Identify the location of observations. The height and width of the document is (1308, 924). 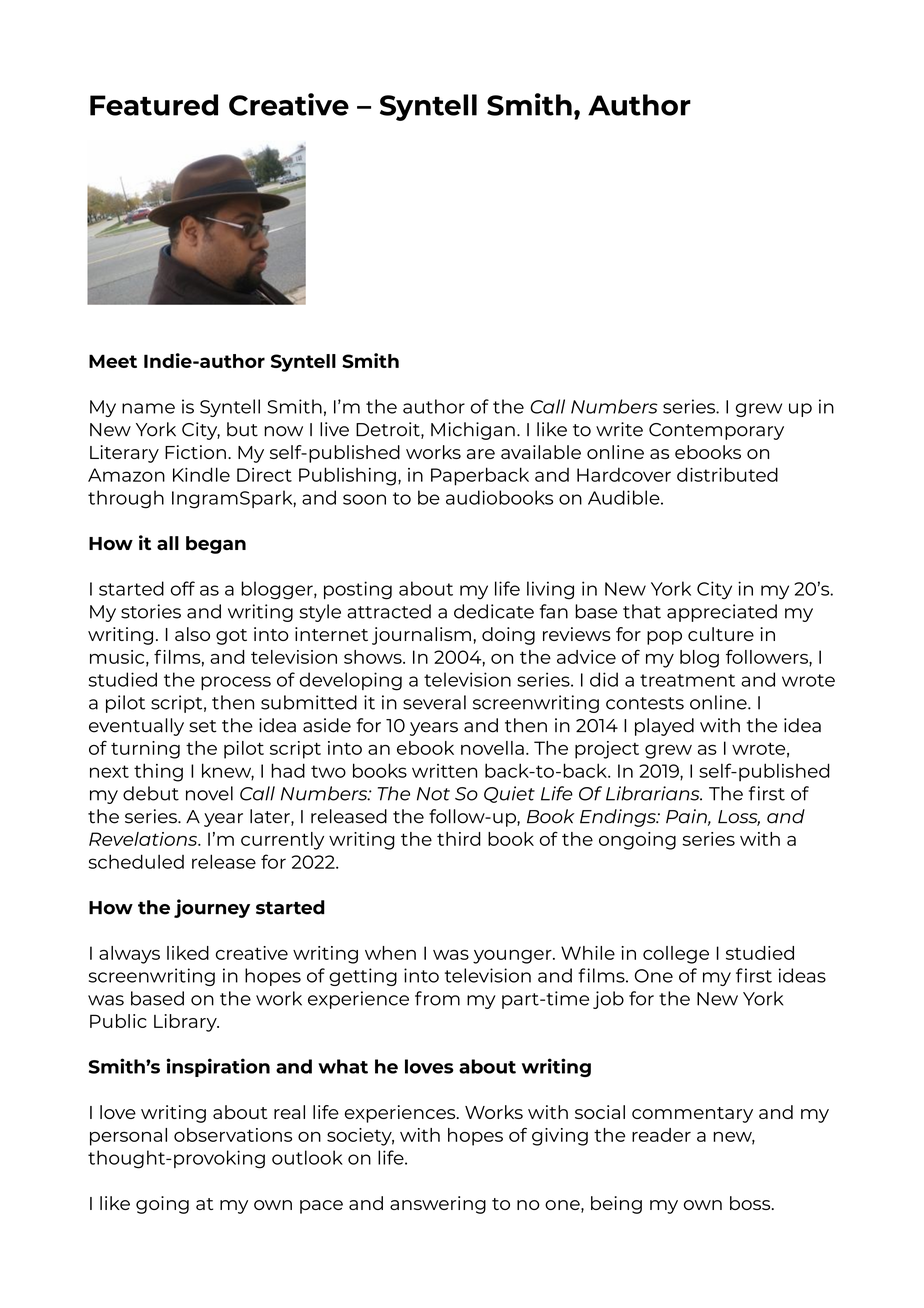
(233, 1135).
